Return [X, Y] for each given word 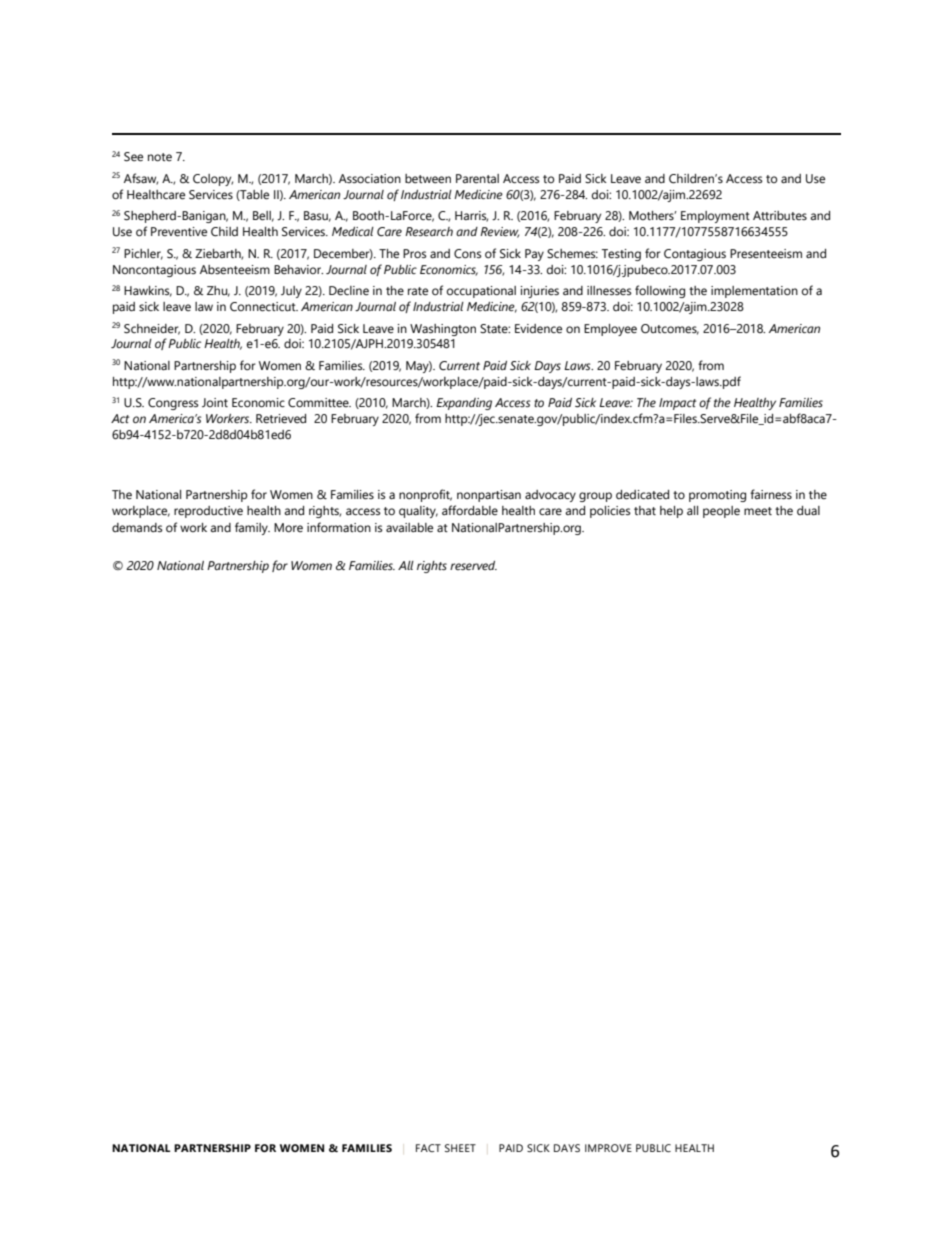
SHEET [460, 1148]
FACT [428, 1148]
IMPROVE [608, 1148]
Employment [715, 217]
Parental [477, 178]
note [160, 157]
